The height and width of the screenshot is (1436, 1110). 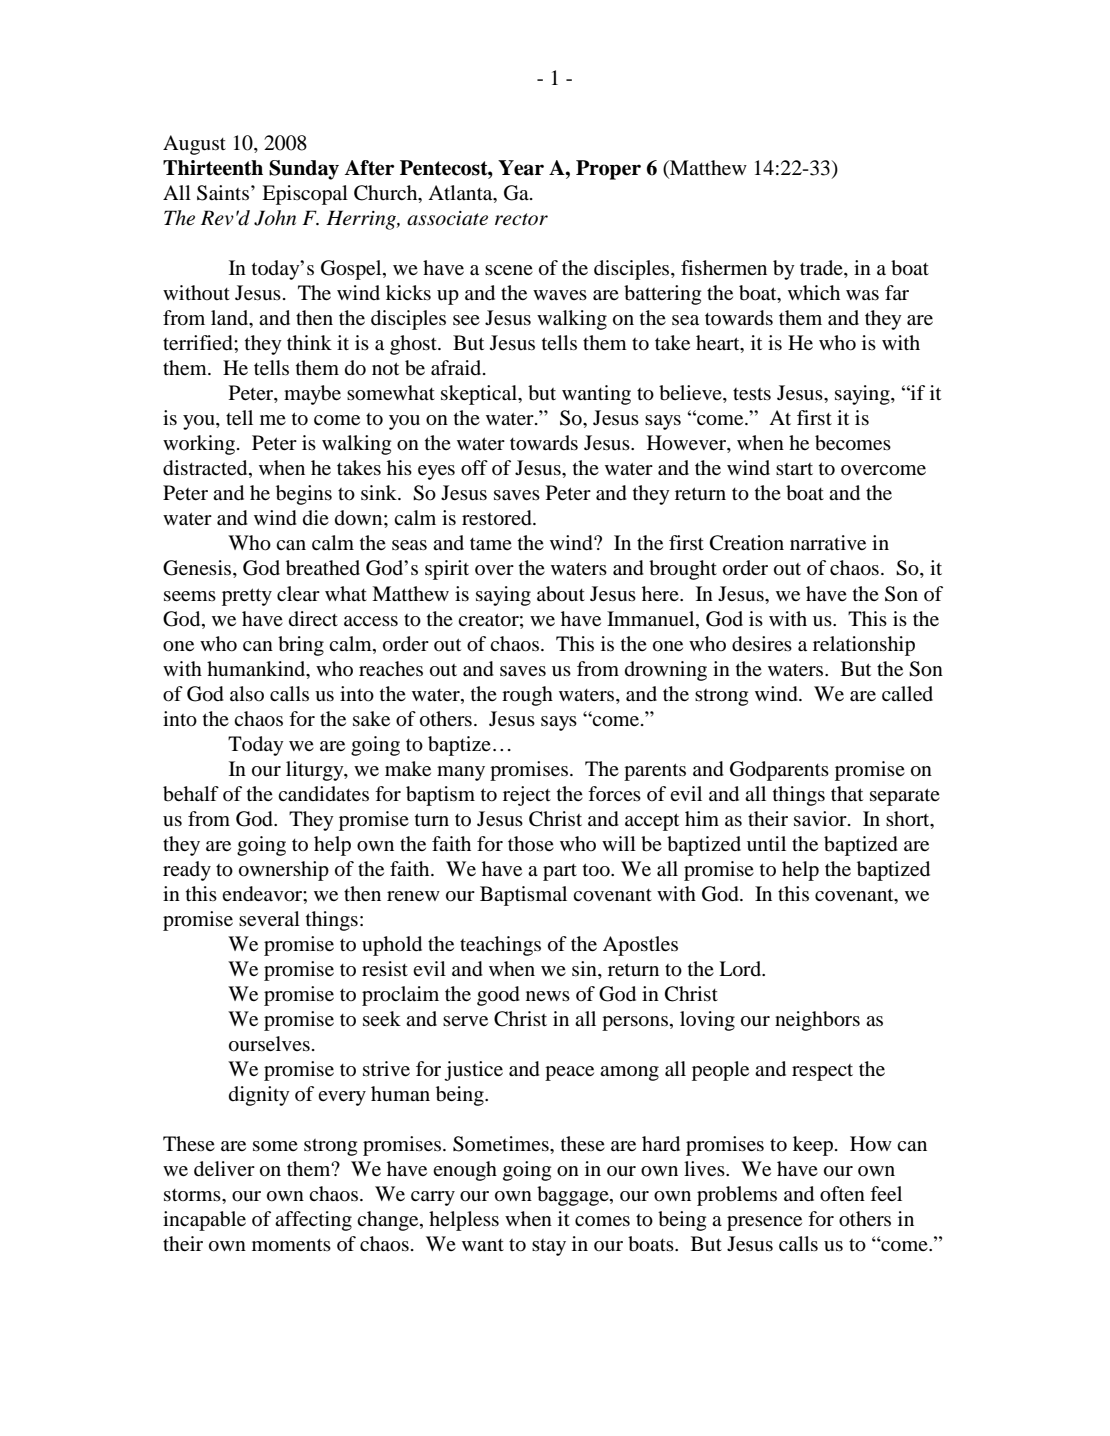 What do you see at coordinates (247, 693) in the screenshot?
I see `also` at bounding box center [247, 693].
